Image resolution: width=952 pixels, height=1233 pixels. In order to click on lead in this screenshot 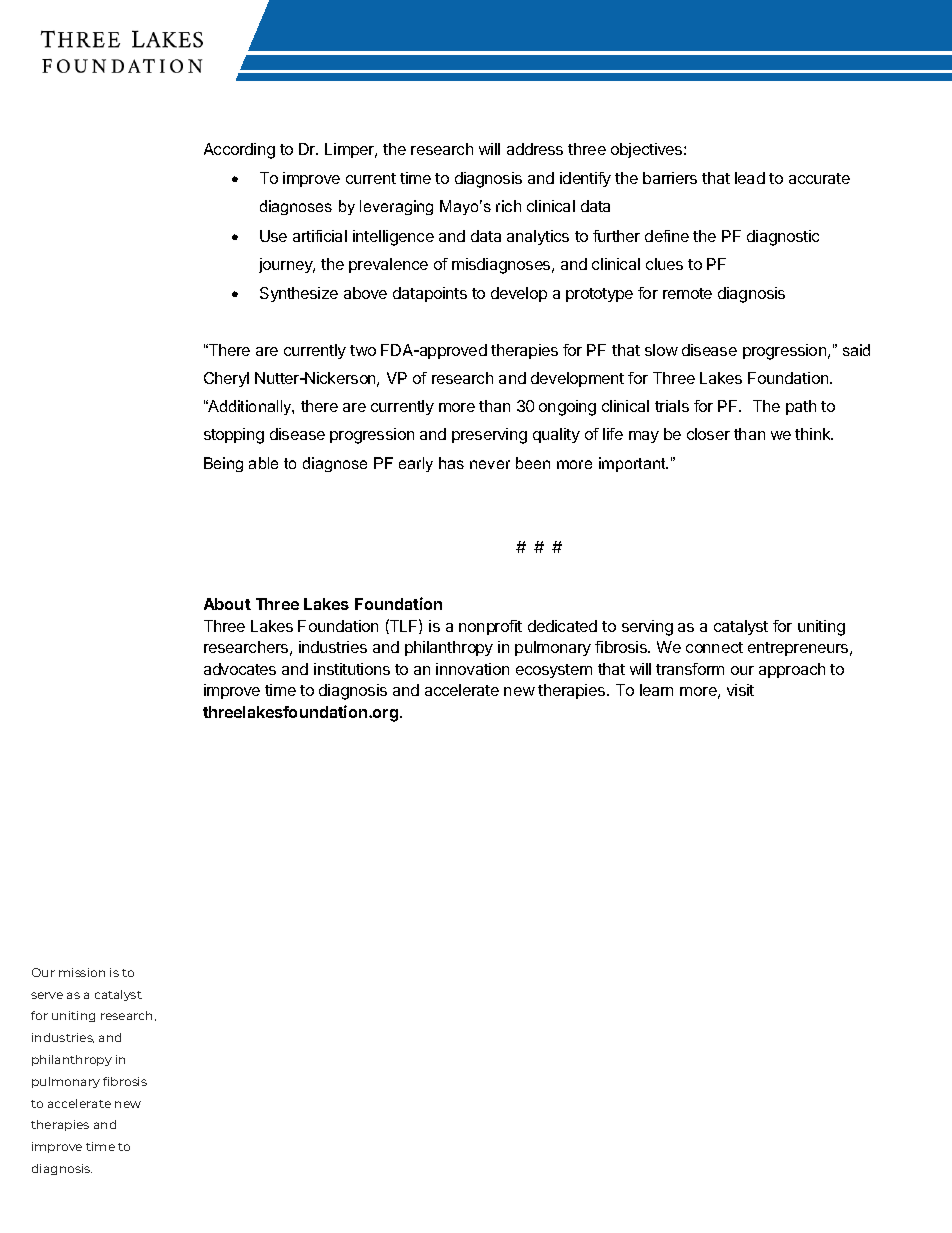, I will do `click(750, 178)`.
